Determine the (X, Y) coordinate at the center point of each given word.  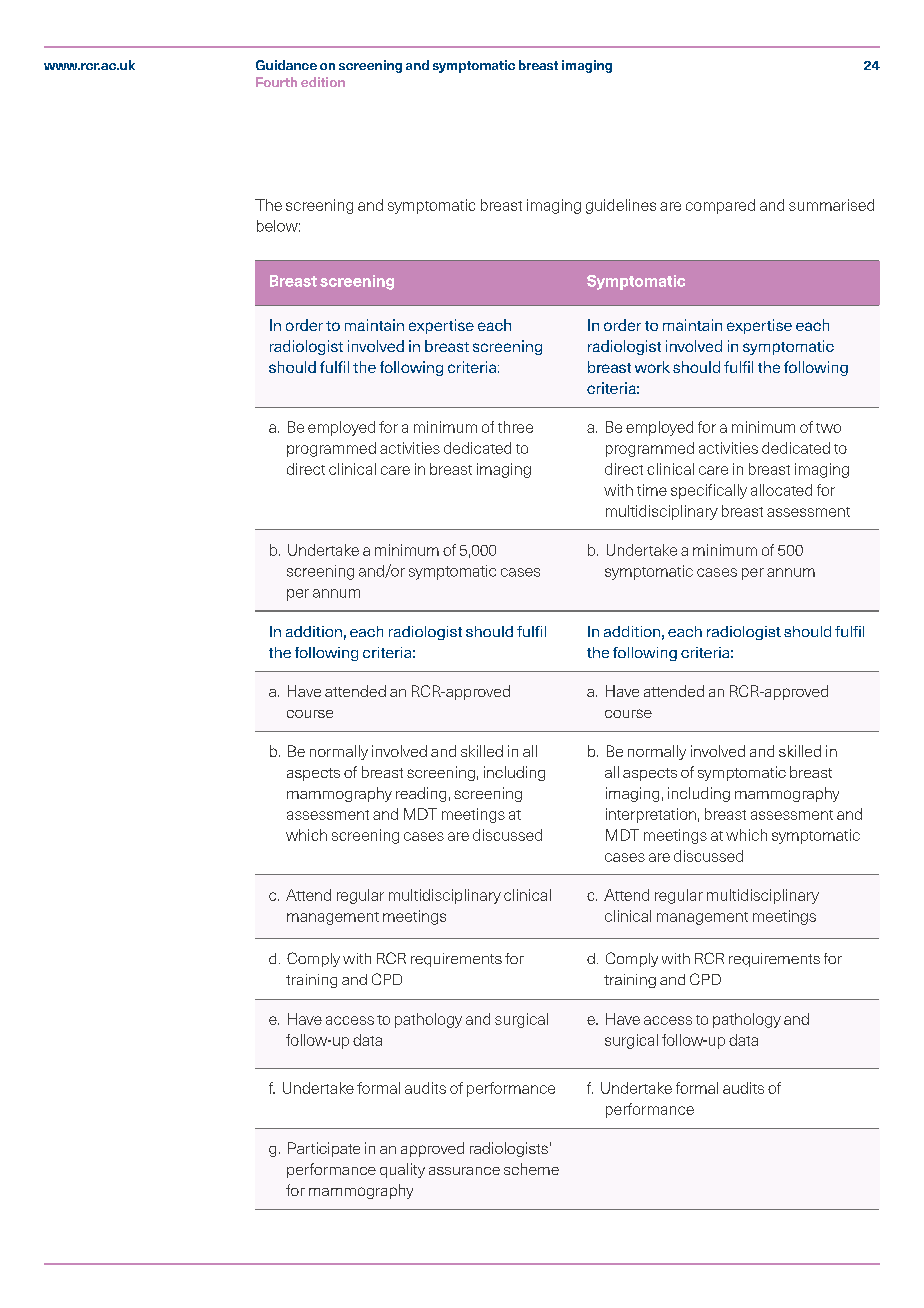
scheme (531, 1169)
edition (323, 82)
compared (720, 206)
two (828, 428)
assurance (464, 1171)
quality (402, 1170)
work (652, 367)
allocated (781, 490)
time (652, 490)
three (515, 427)
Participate (324, 1149)
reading (421, 794)
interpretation (651, 815)
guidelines (621, 206)
